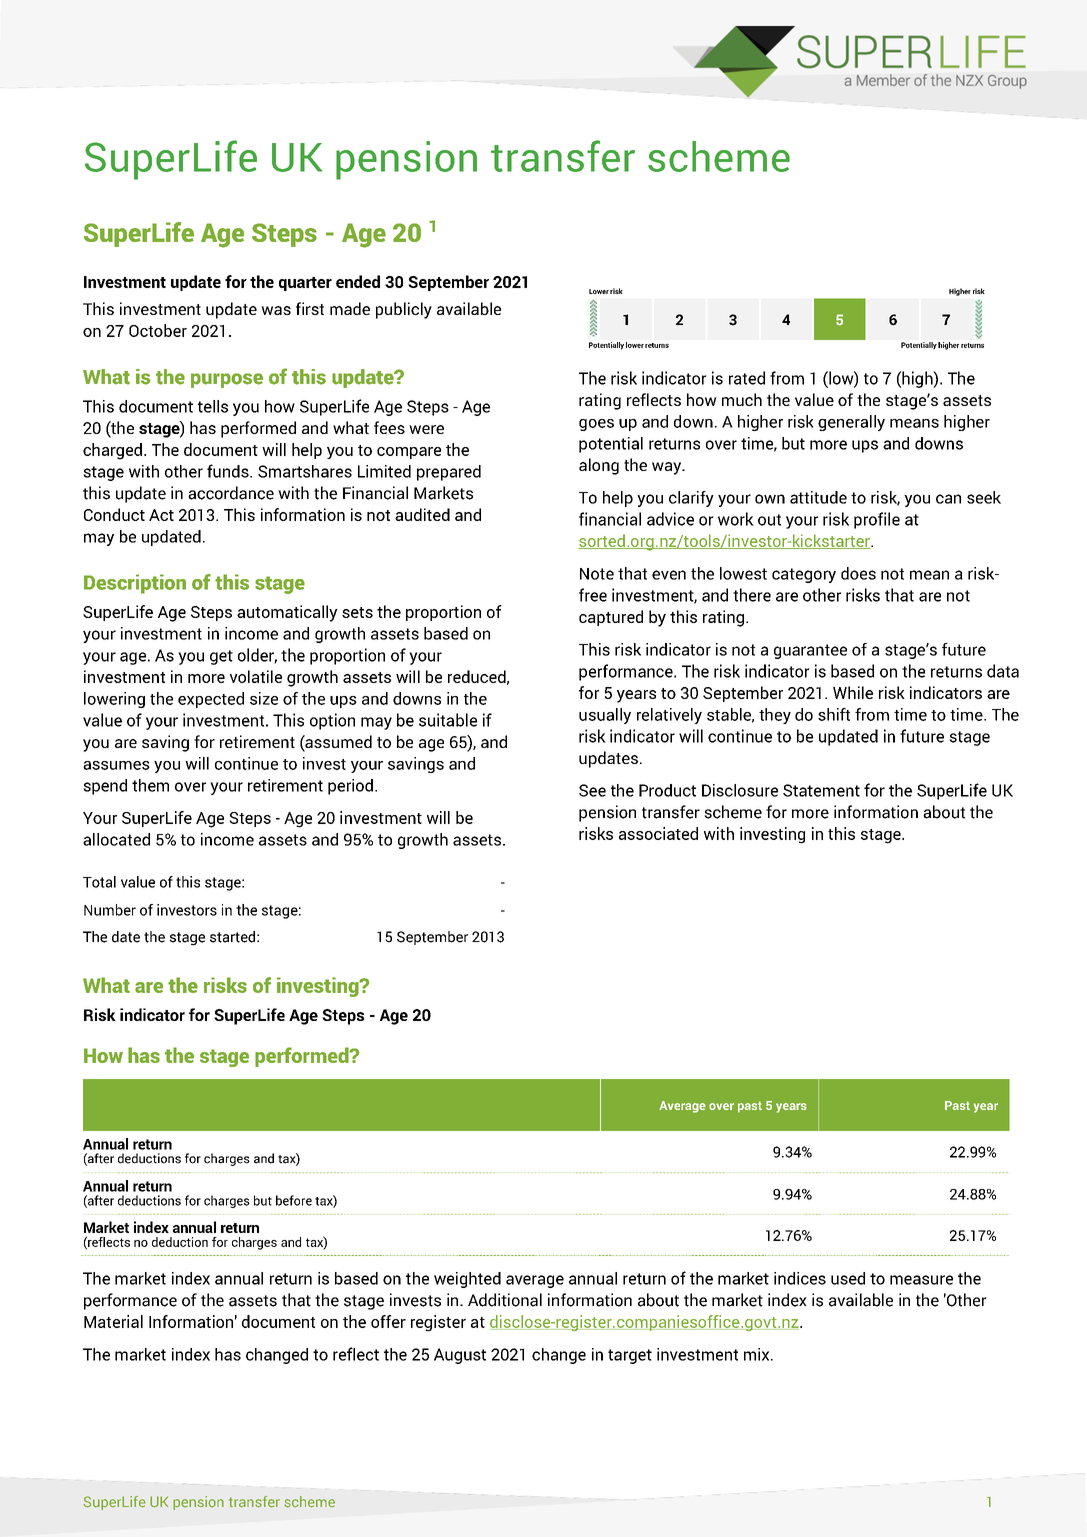 Image resolution: width=1087 pixels, height=1537 pixels. What do you see at coordinates (853, 692) in the image?
I see `While` at bounding box center [853, 692].
